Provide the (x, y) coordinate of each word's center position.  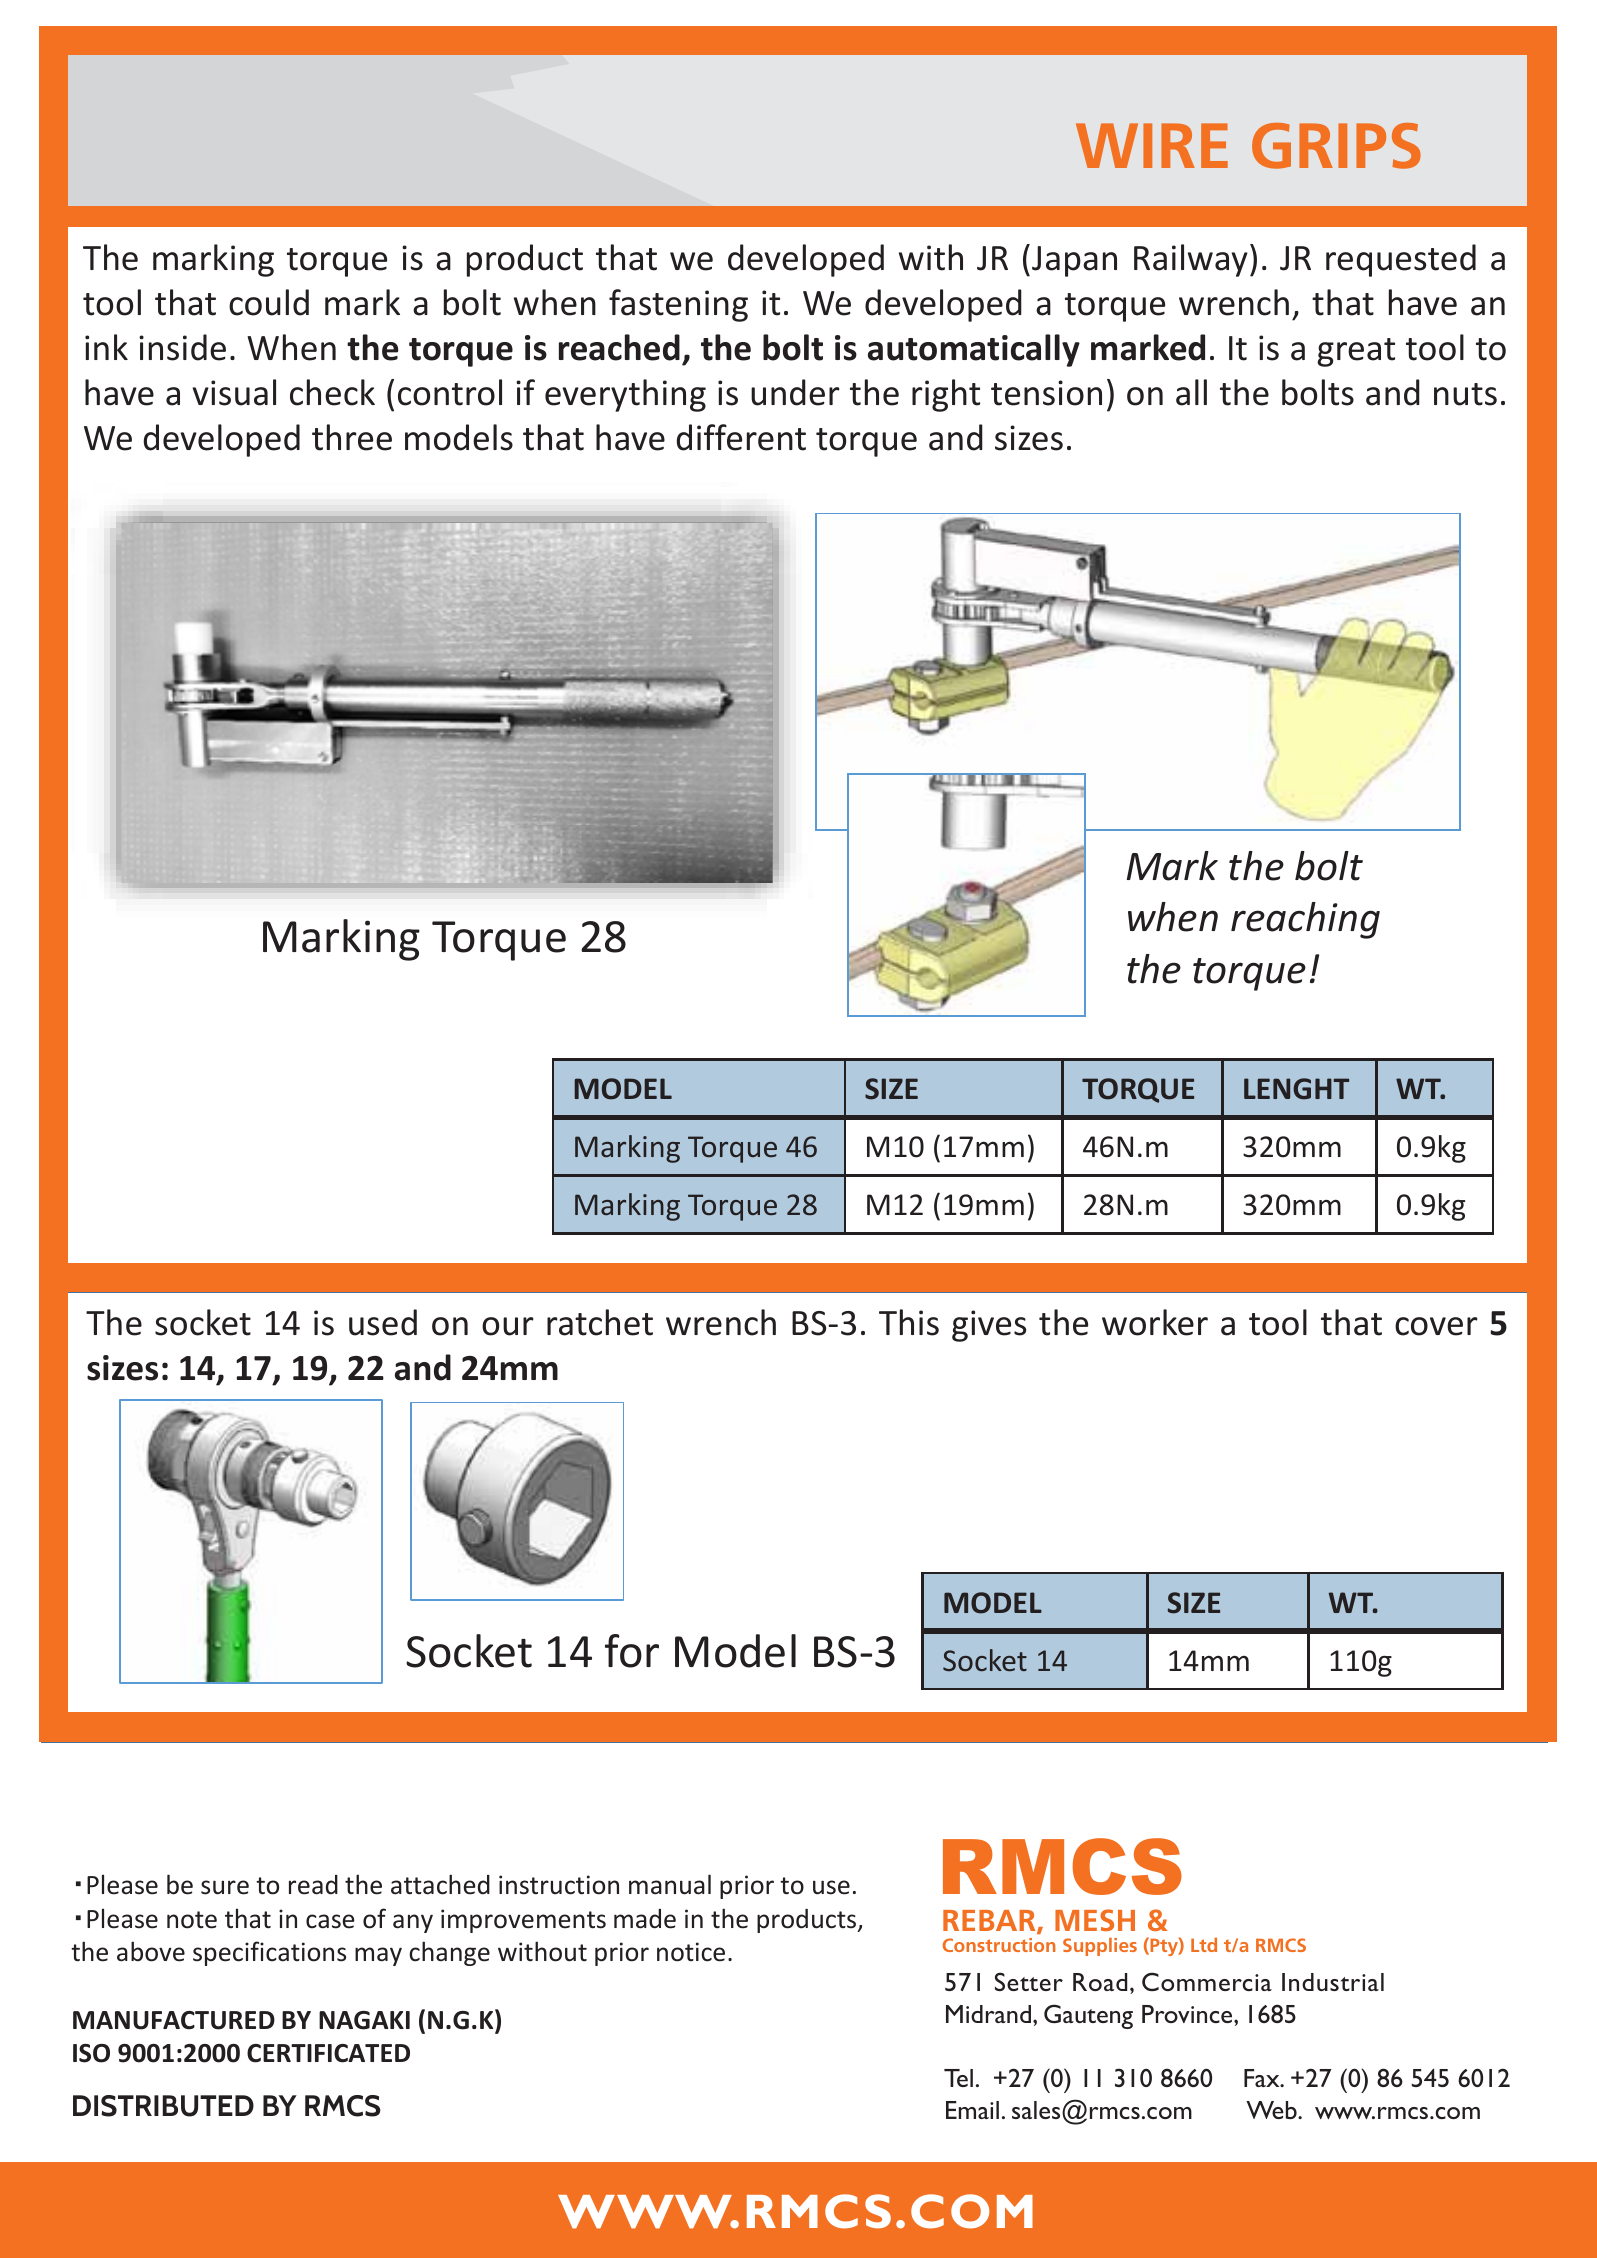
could (269, 302)
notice (691, 1952)
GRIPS (1336, 146)
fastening (678, 305)
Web (1272, 2110)
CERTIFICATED (328, 2053)
